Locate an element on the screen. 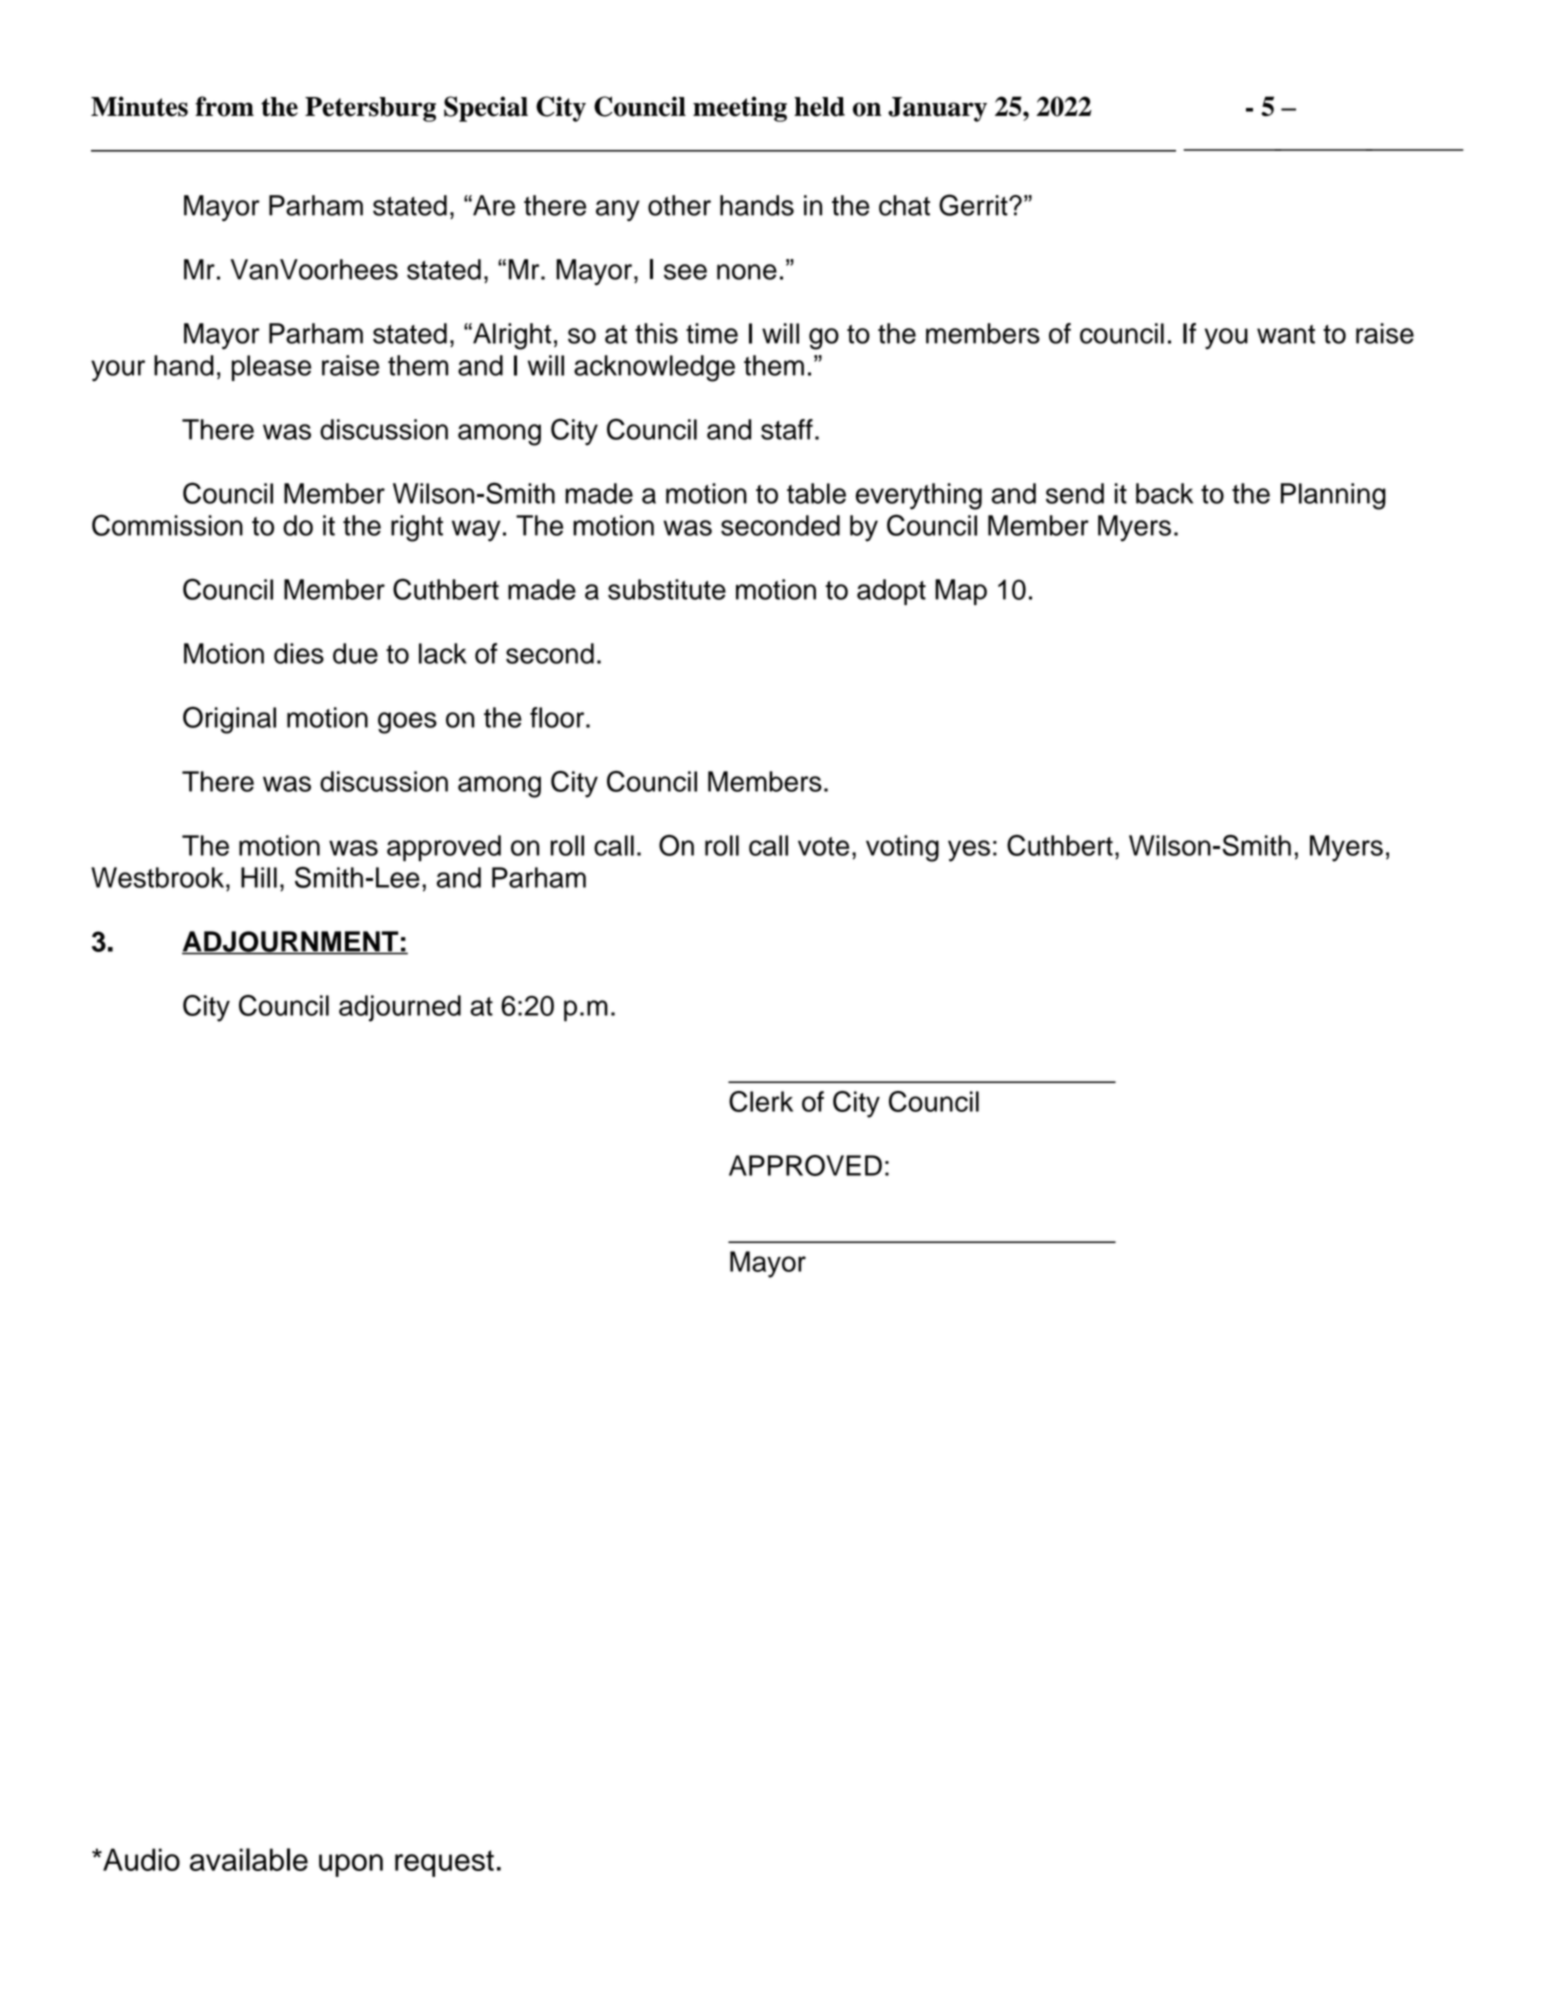  Gerrit is located at coordinates (974, 205).
